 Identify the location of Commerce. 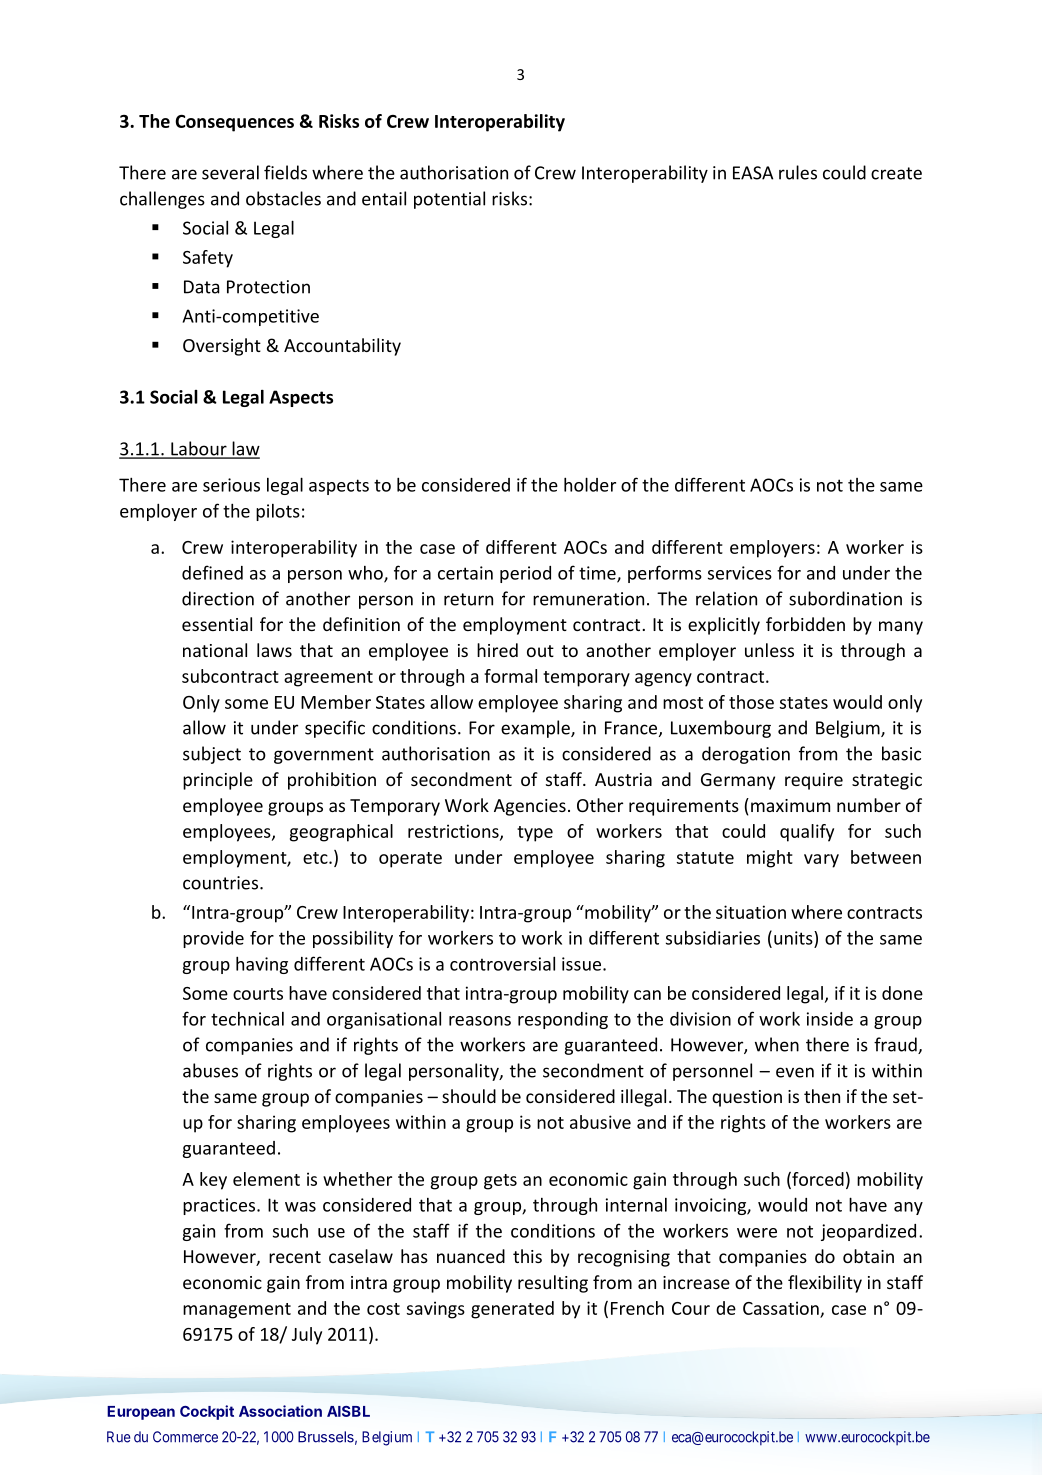
(185, 1437).
